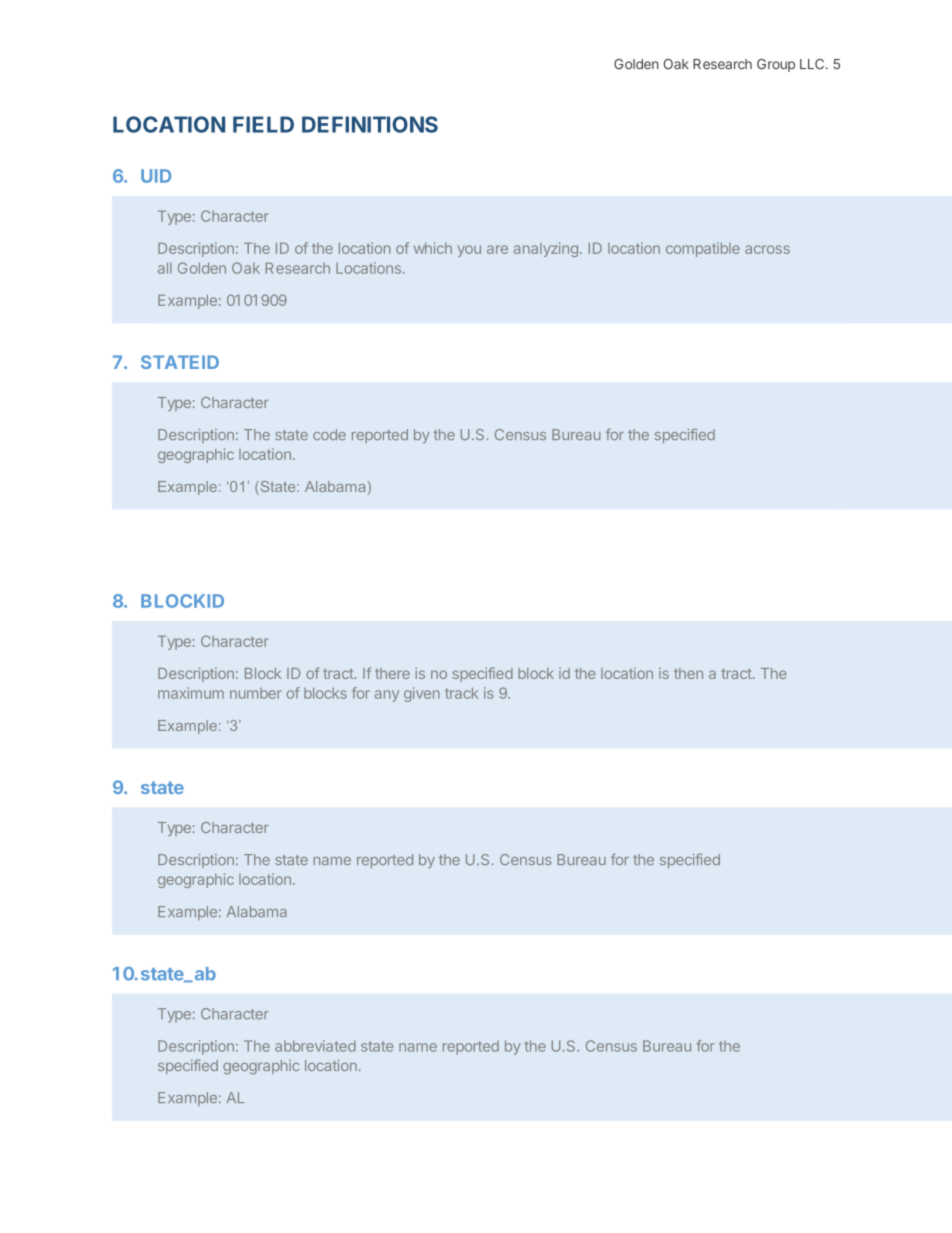 This screenshot has width=952, height=1233. Describe the element at coordinates (422, 694) in the screenshot. I see `given` at that location.
